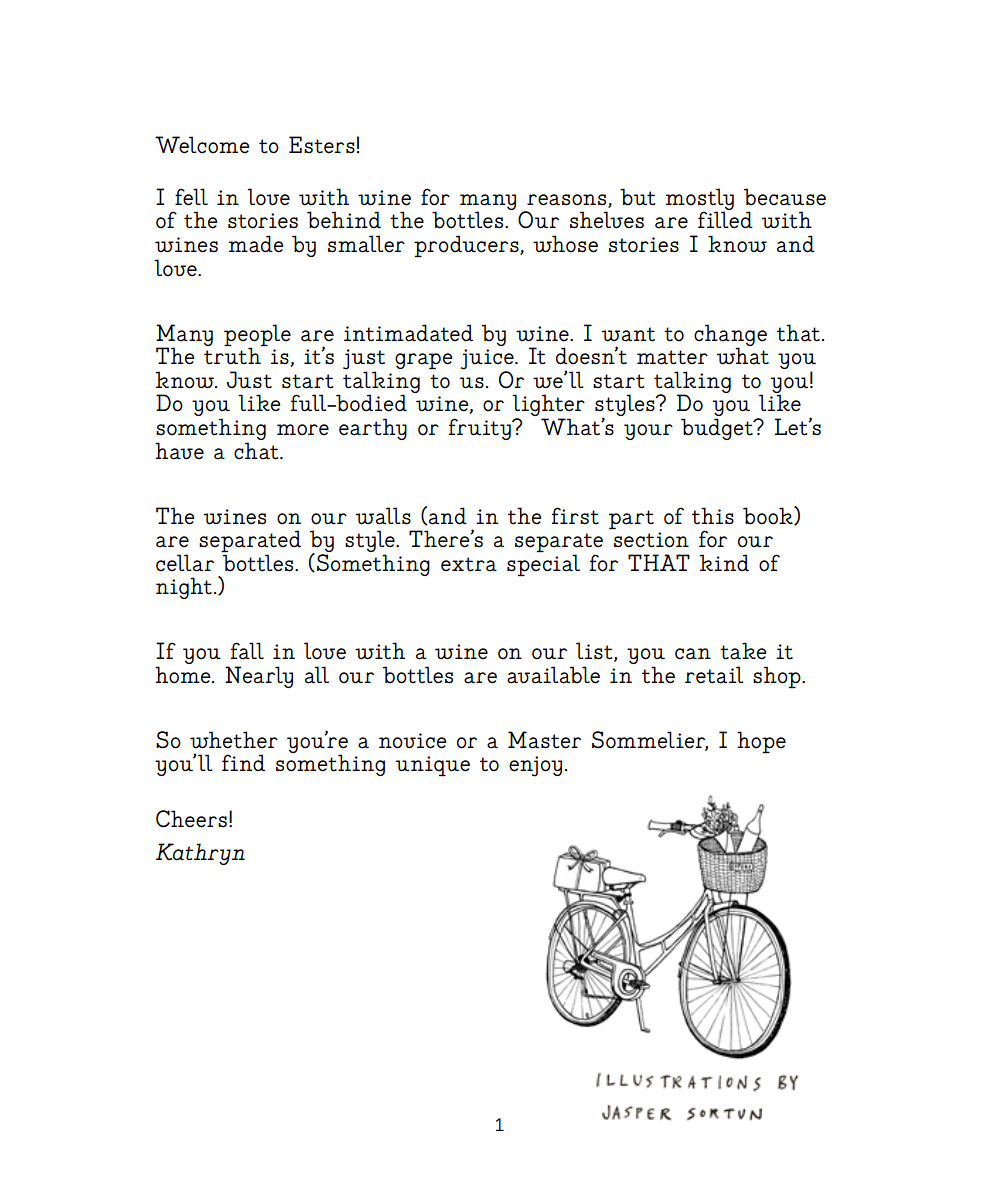 This image has width=991, height=1204. What do you see at coordinates (568, 201) in the image?
I see `reasons` at bounding box center [568, 201].
